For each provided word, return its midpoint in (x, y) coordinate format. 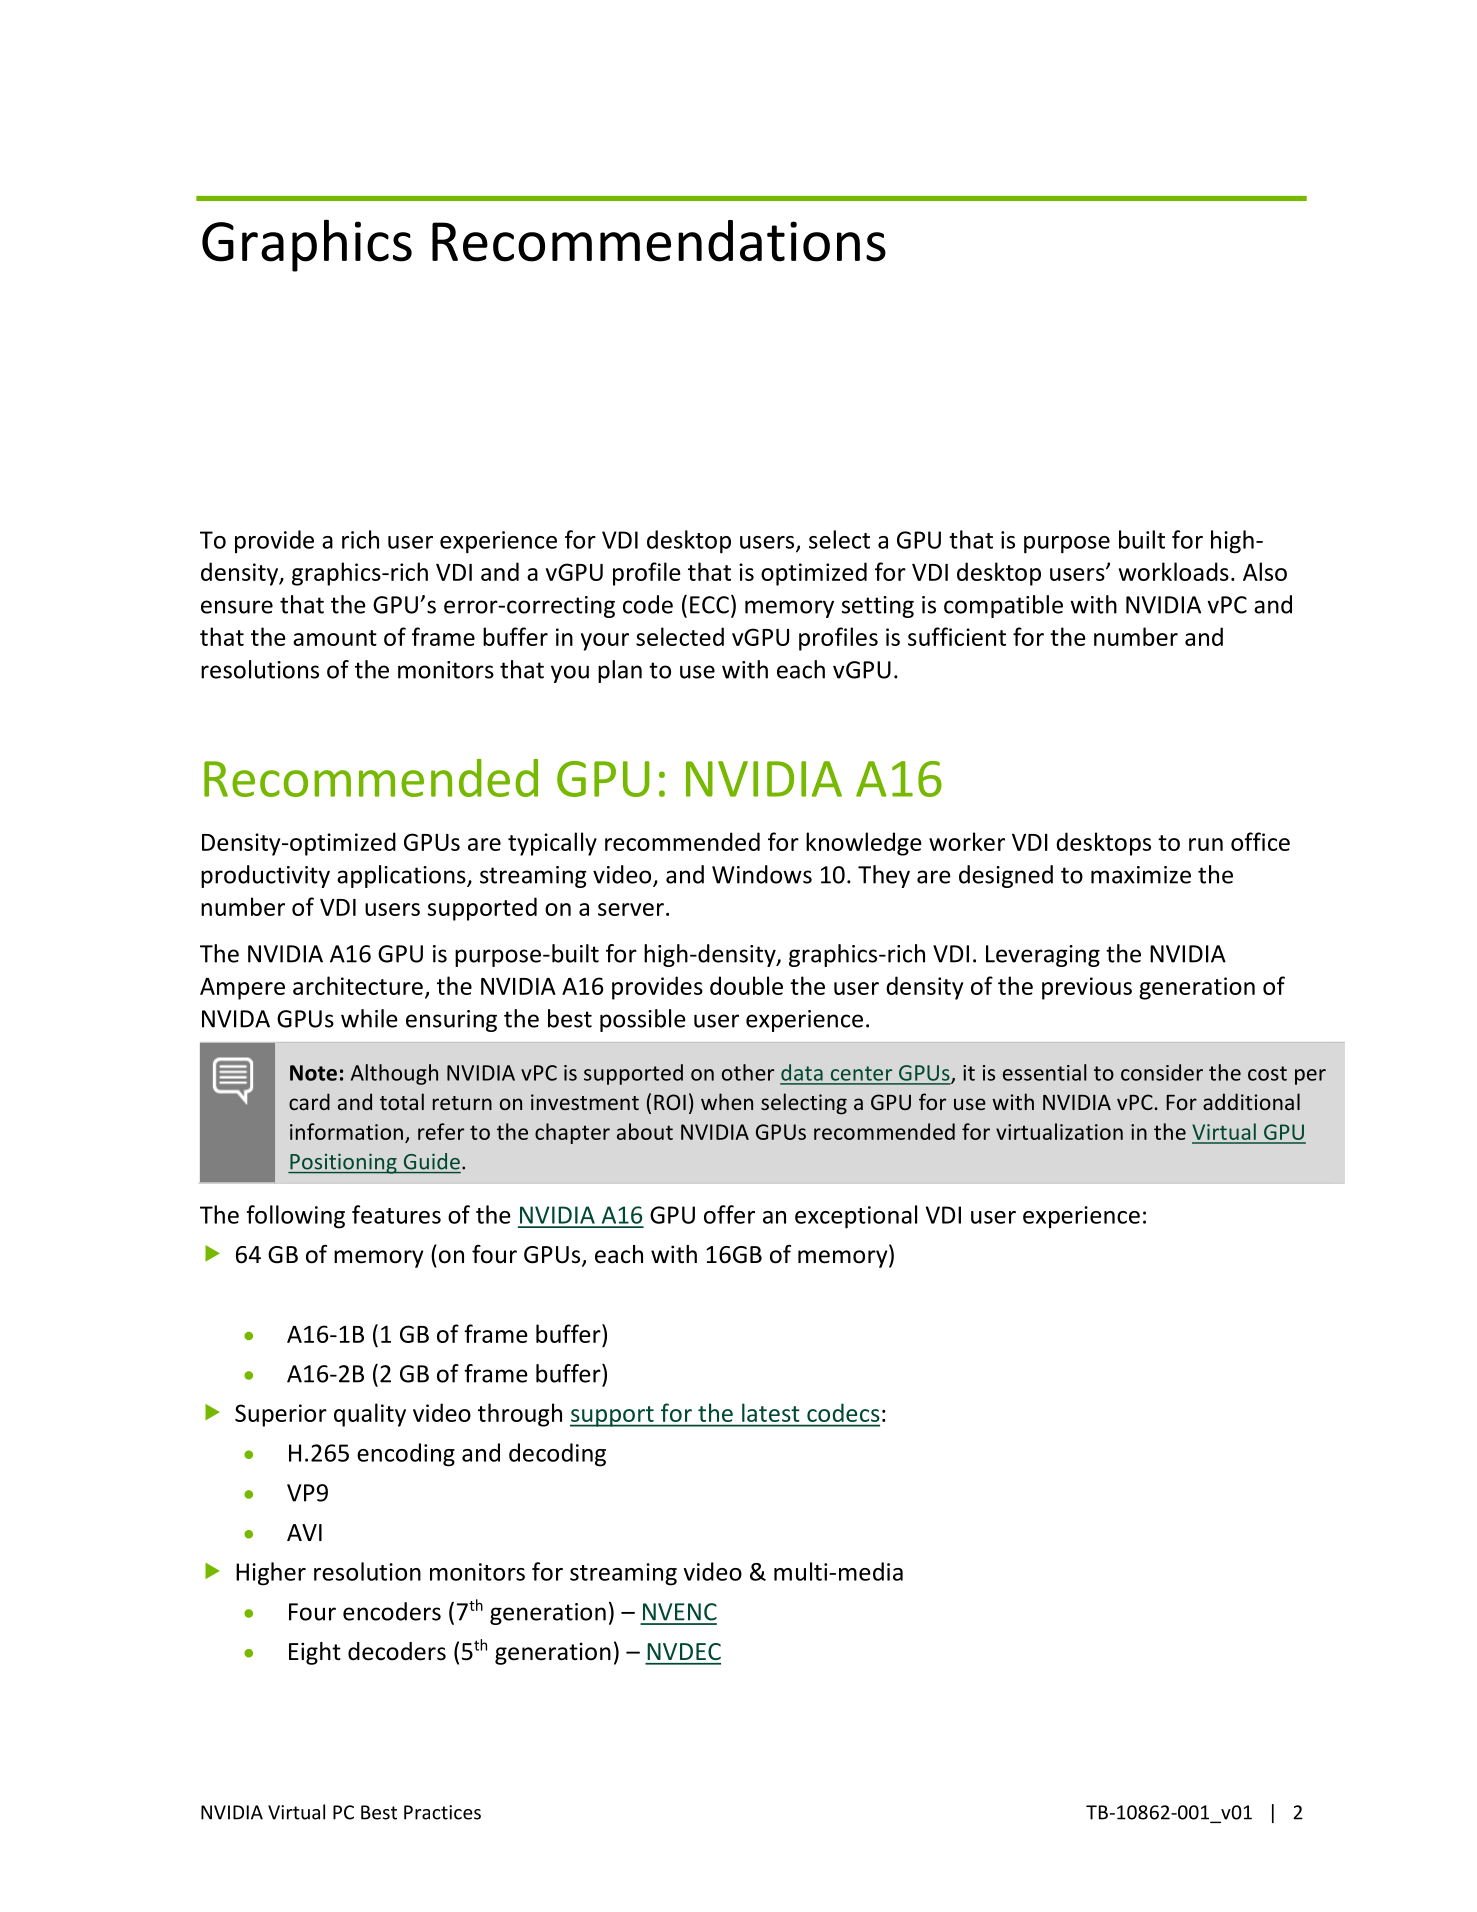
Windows (762, 874)
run (1206, 844)
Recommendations (659, 241)
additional (1251, 1101)
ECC (709, 605)
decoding (557, 1455)
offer (729, 1214)
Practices (442, 1812)
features (396, 1214)
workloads (1174, 571)
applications (402, 876)
